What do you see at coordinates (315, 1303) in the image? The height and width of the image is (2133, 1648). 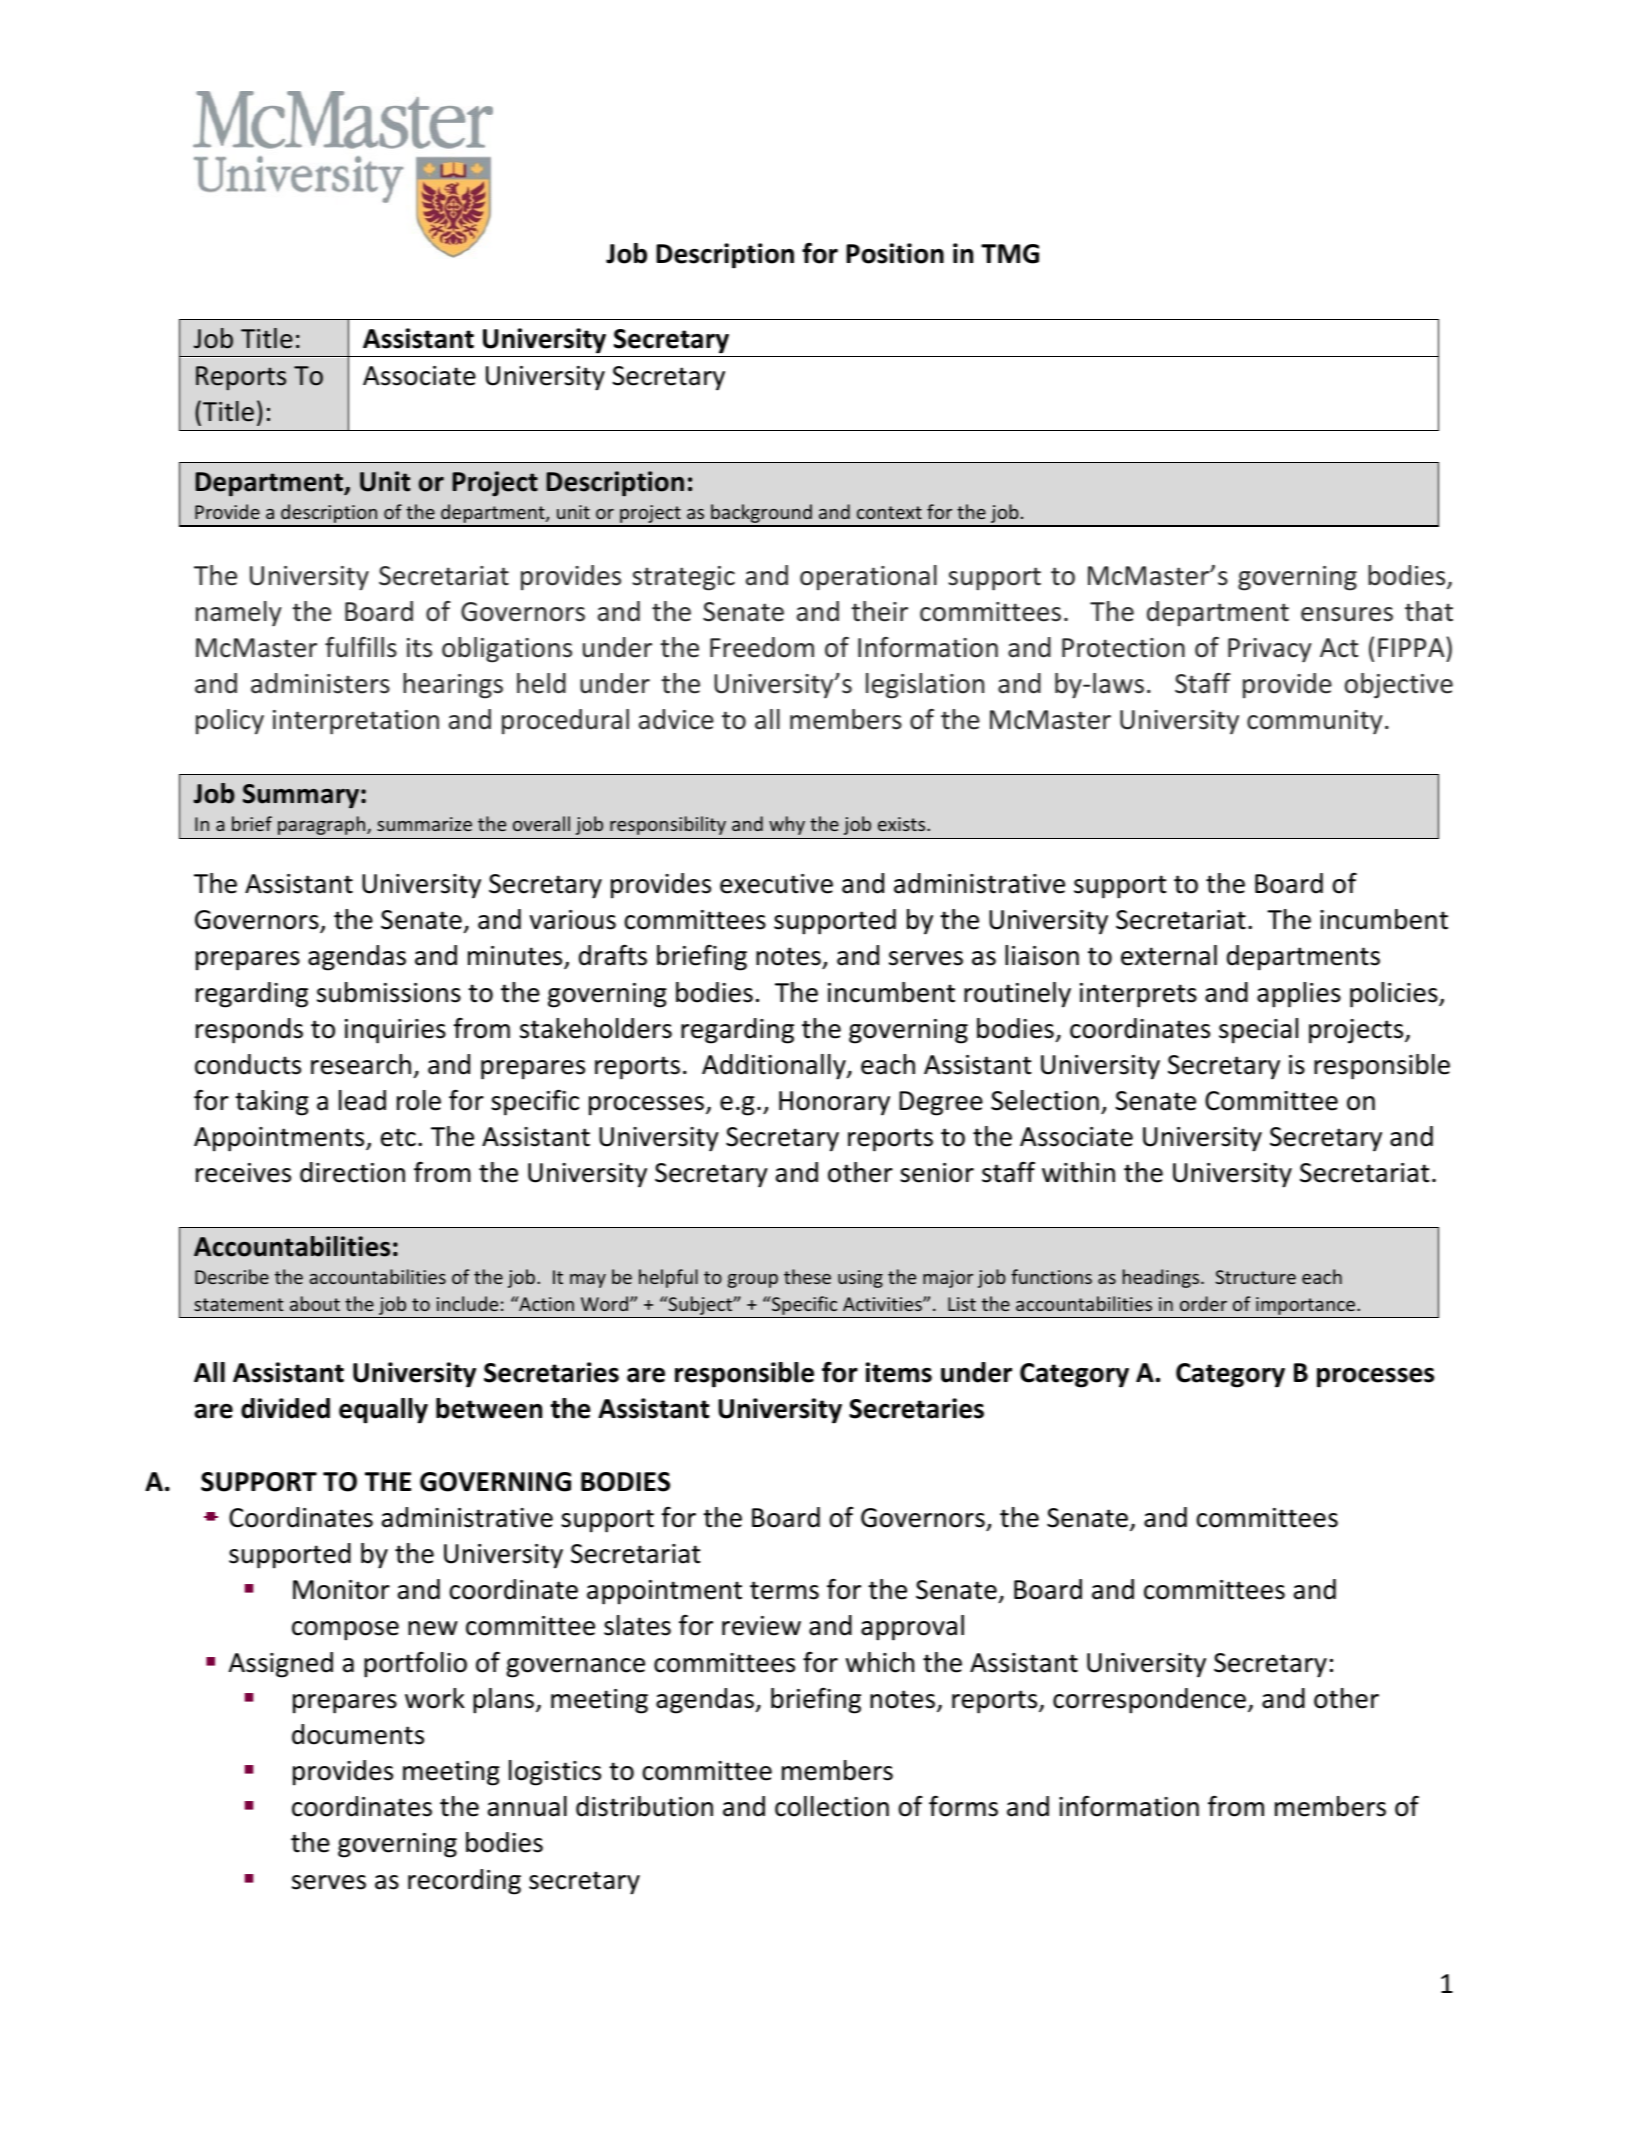 I see `about` at bounding box center [315, 1303].
